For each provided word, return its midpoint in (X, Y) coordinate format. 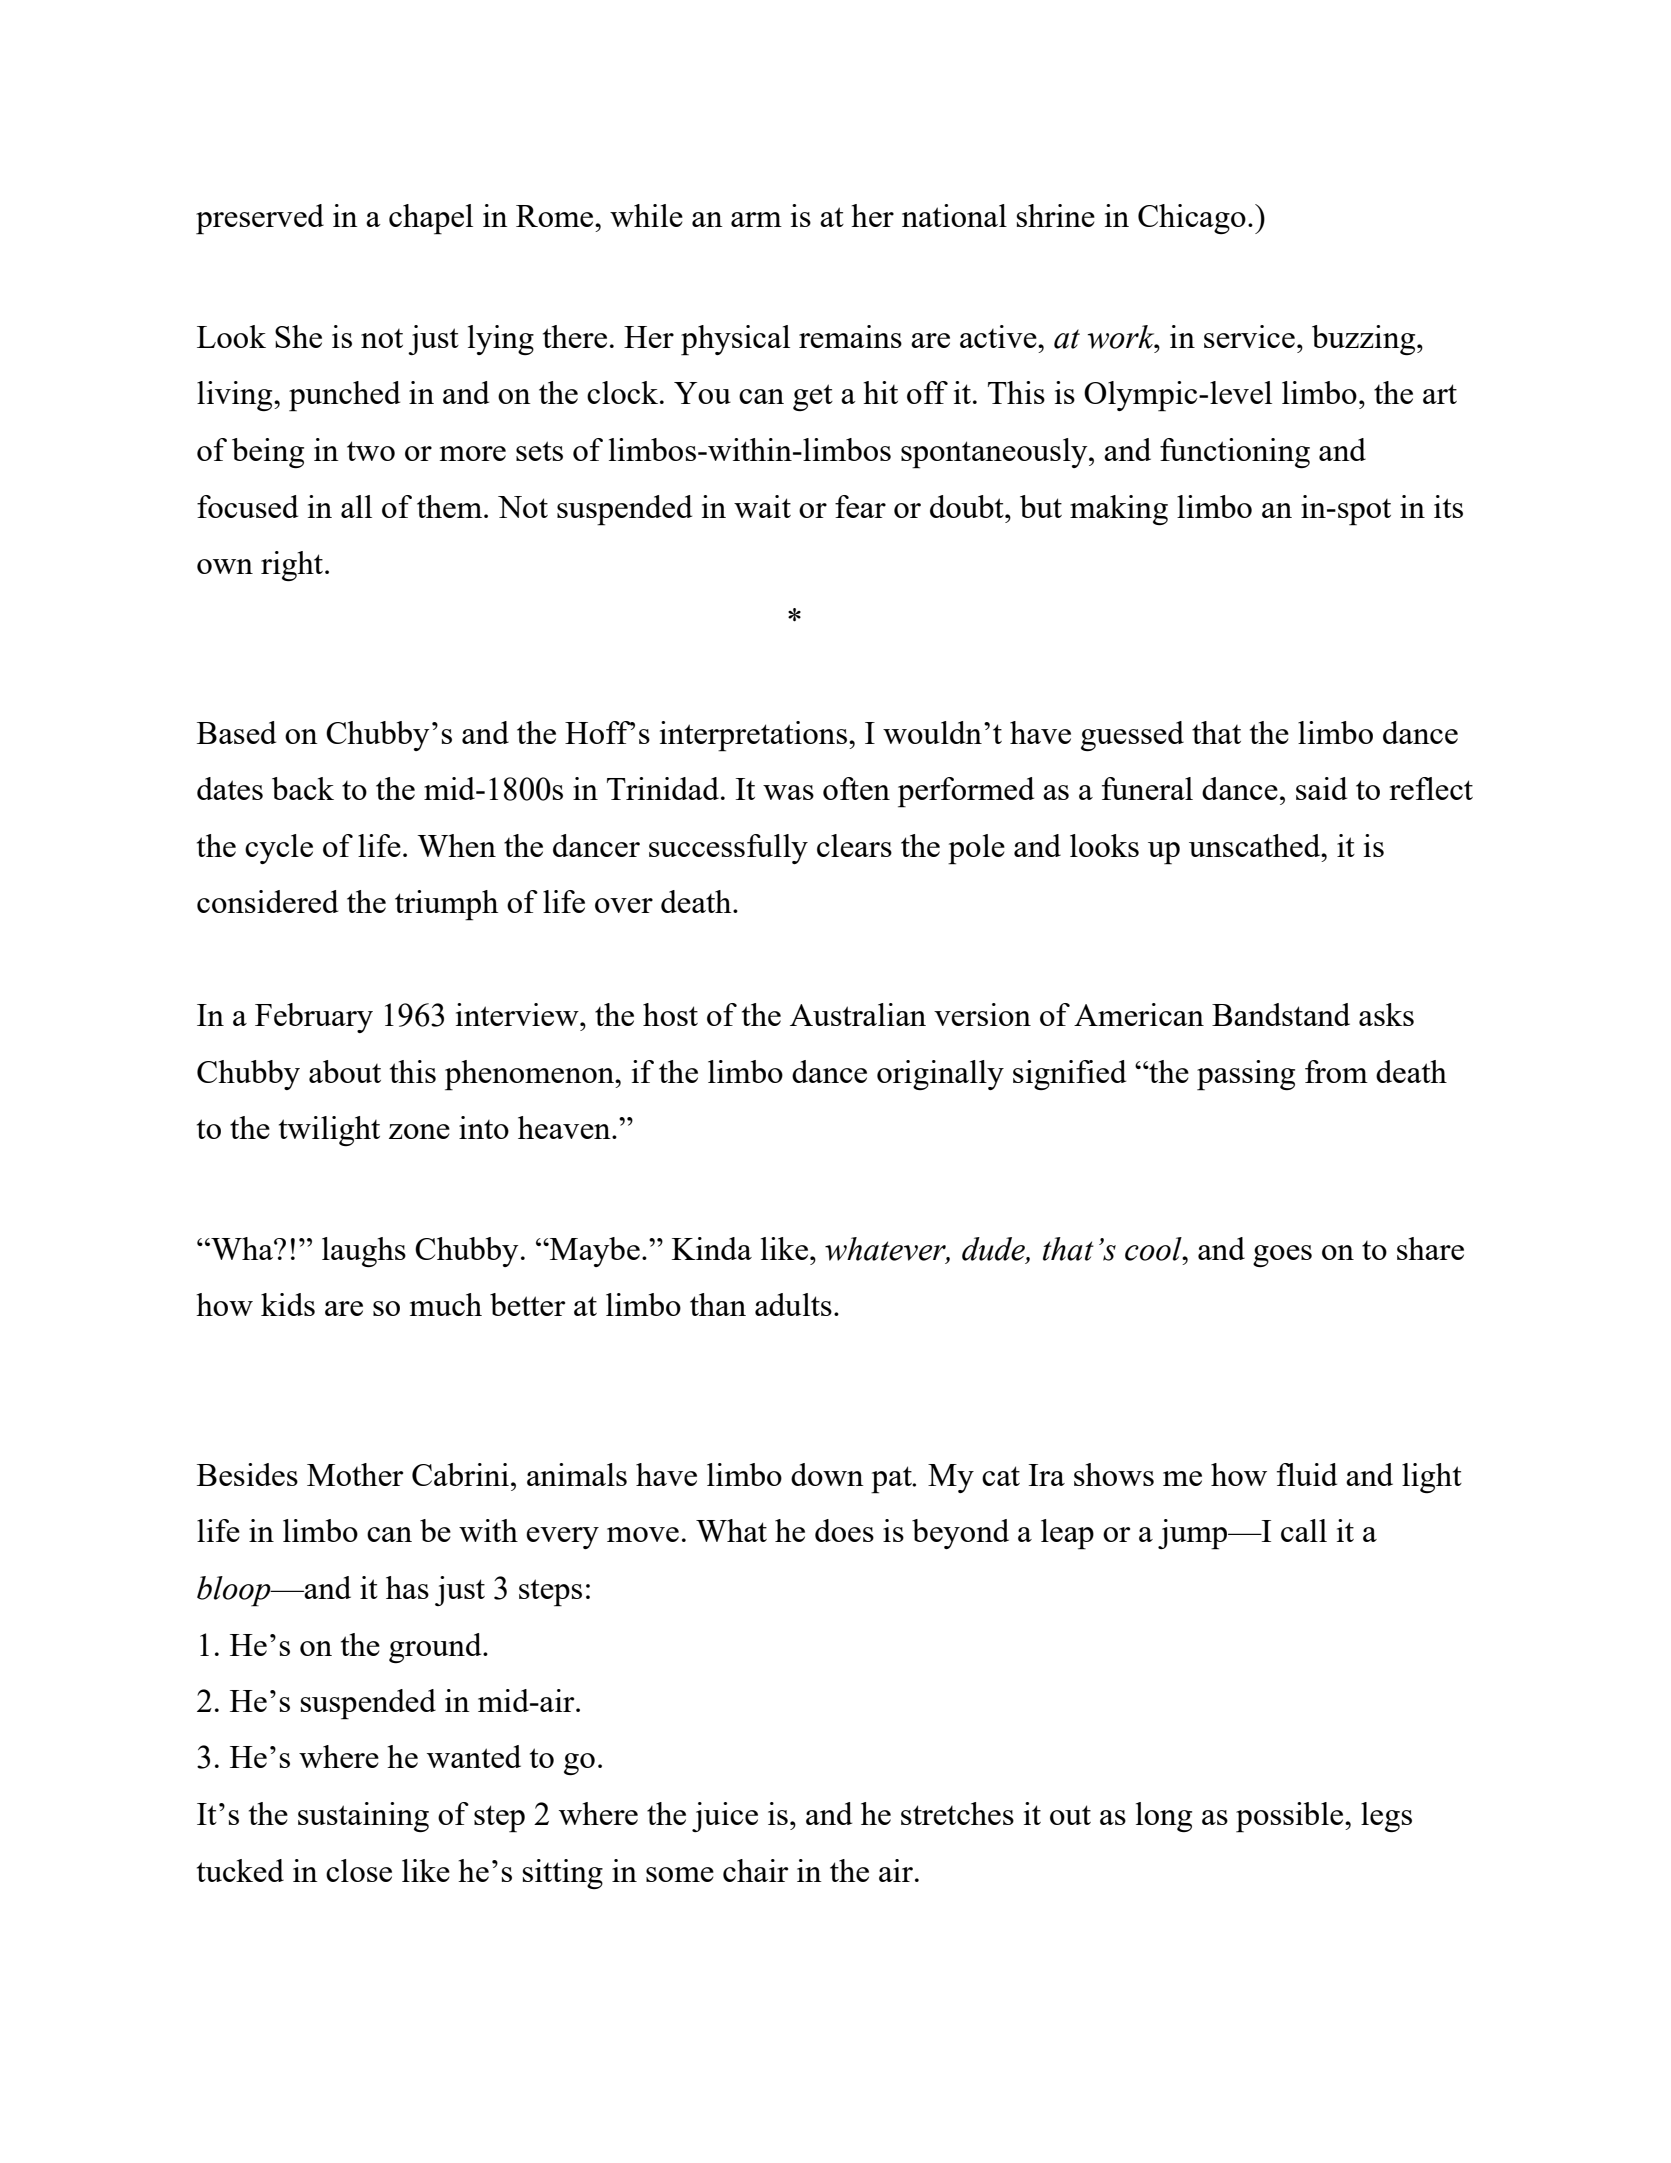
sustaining (363, 1817)
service (1249, 336)
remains (850, 336)
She (298, 336)
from (1336, 1071)
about (345, 1071)
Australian (858, 1014)
